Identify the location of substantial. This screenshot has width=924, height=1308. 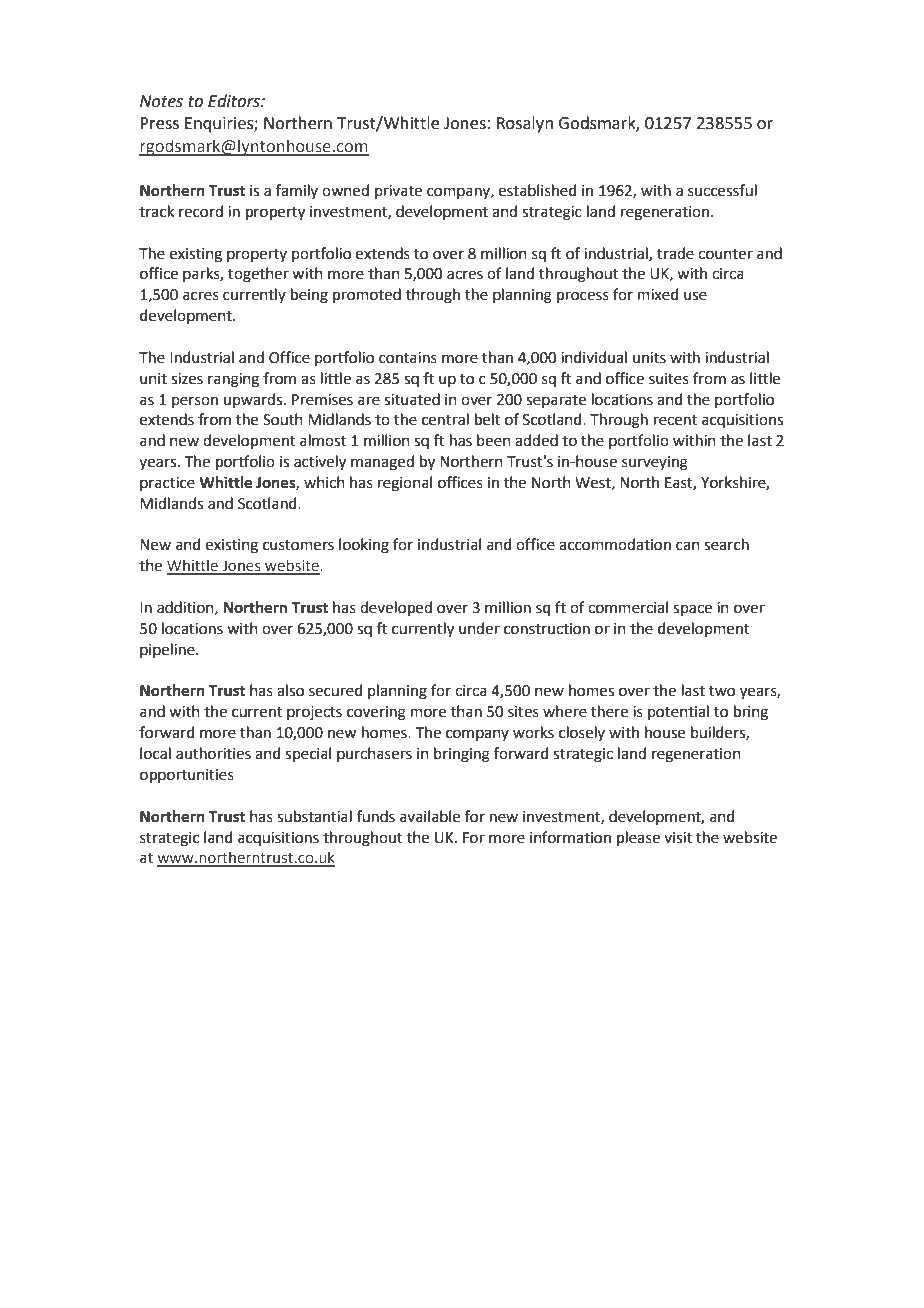
(314, 816).
